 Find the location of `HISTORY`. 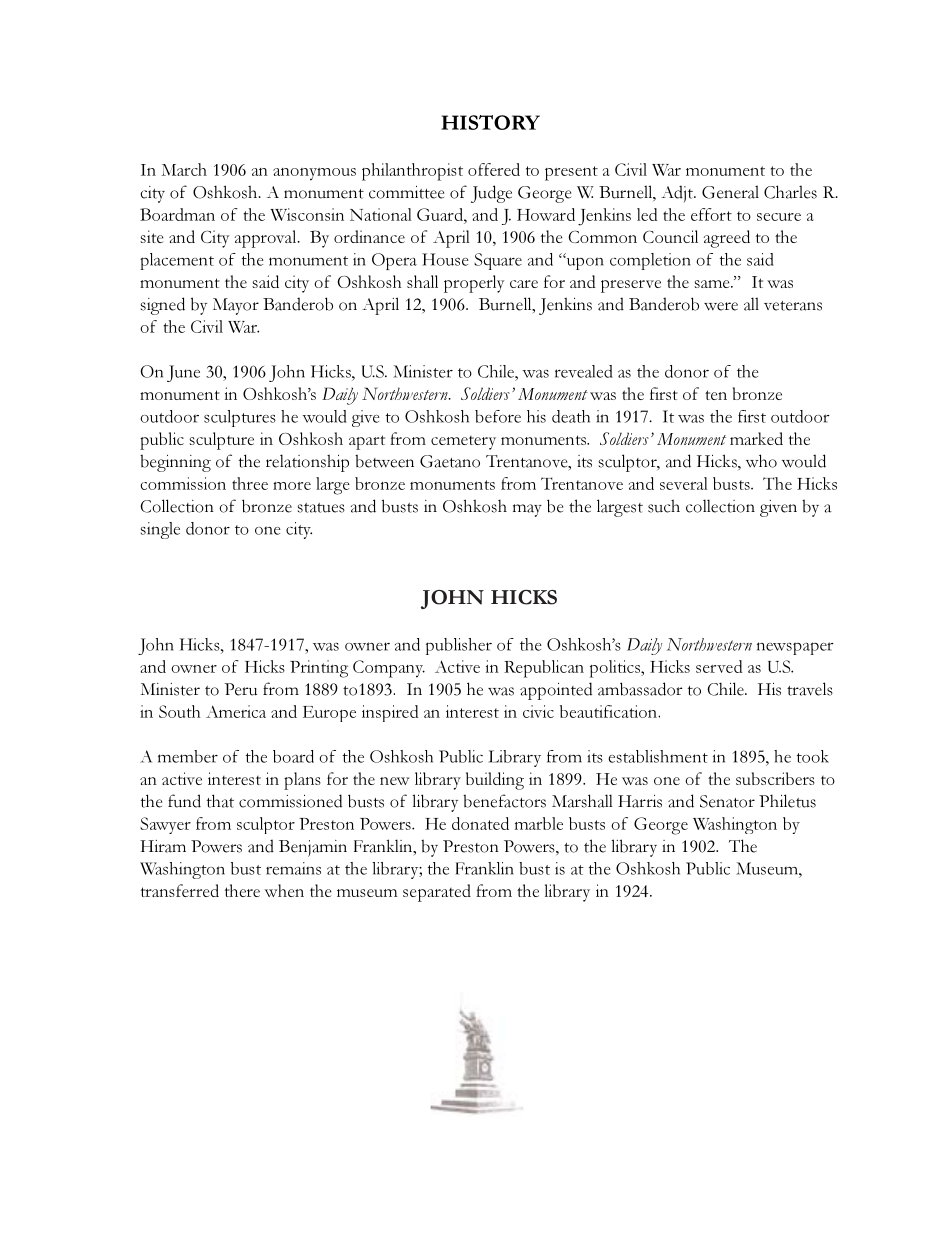

HISTORY is located at coordinates (490, 122).
